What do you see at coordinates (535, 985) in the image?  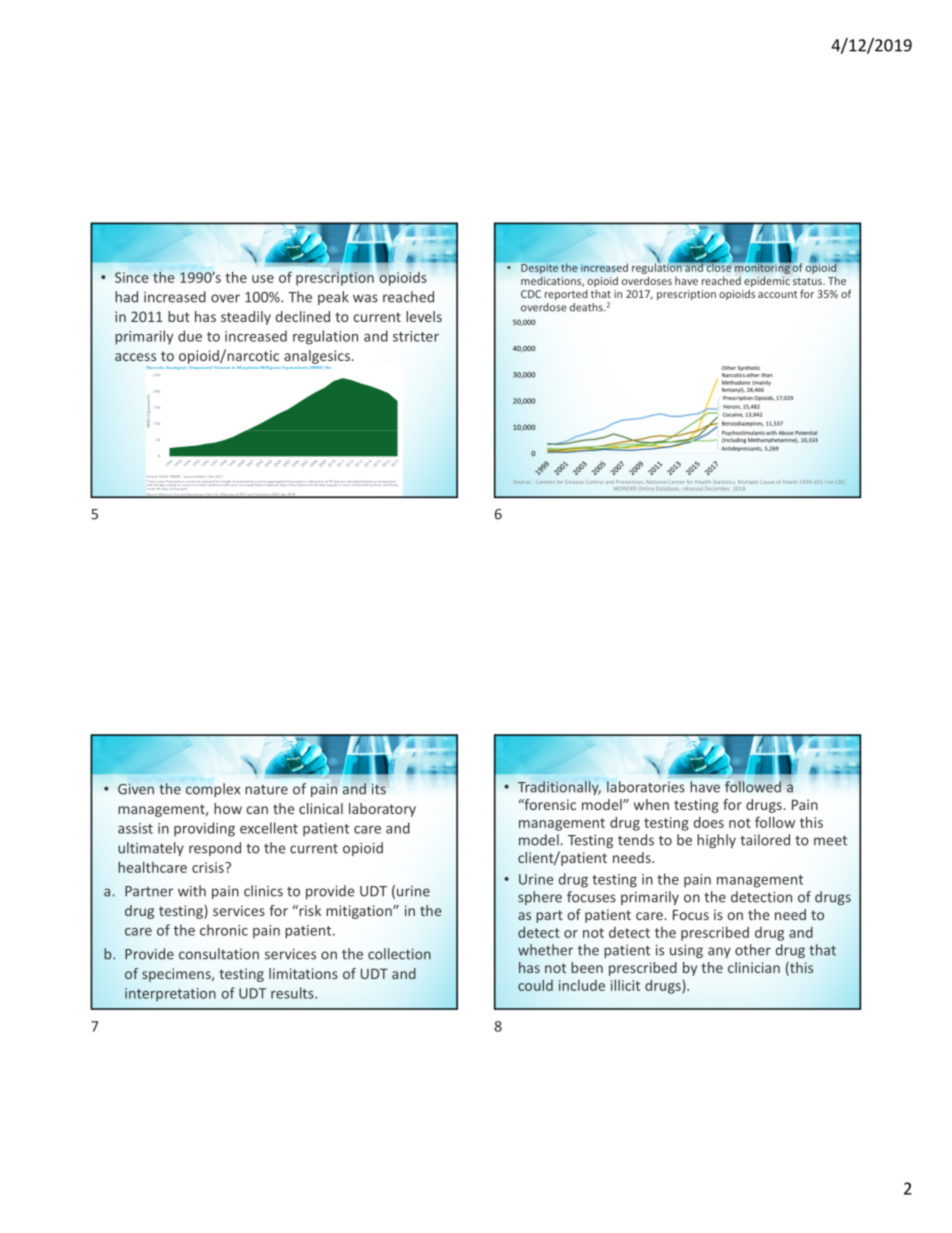 I see `could` at bounding box center [535, 985].
